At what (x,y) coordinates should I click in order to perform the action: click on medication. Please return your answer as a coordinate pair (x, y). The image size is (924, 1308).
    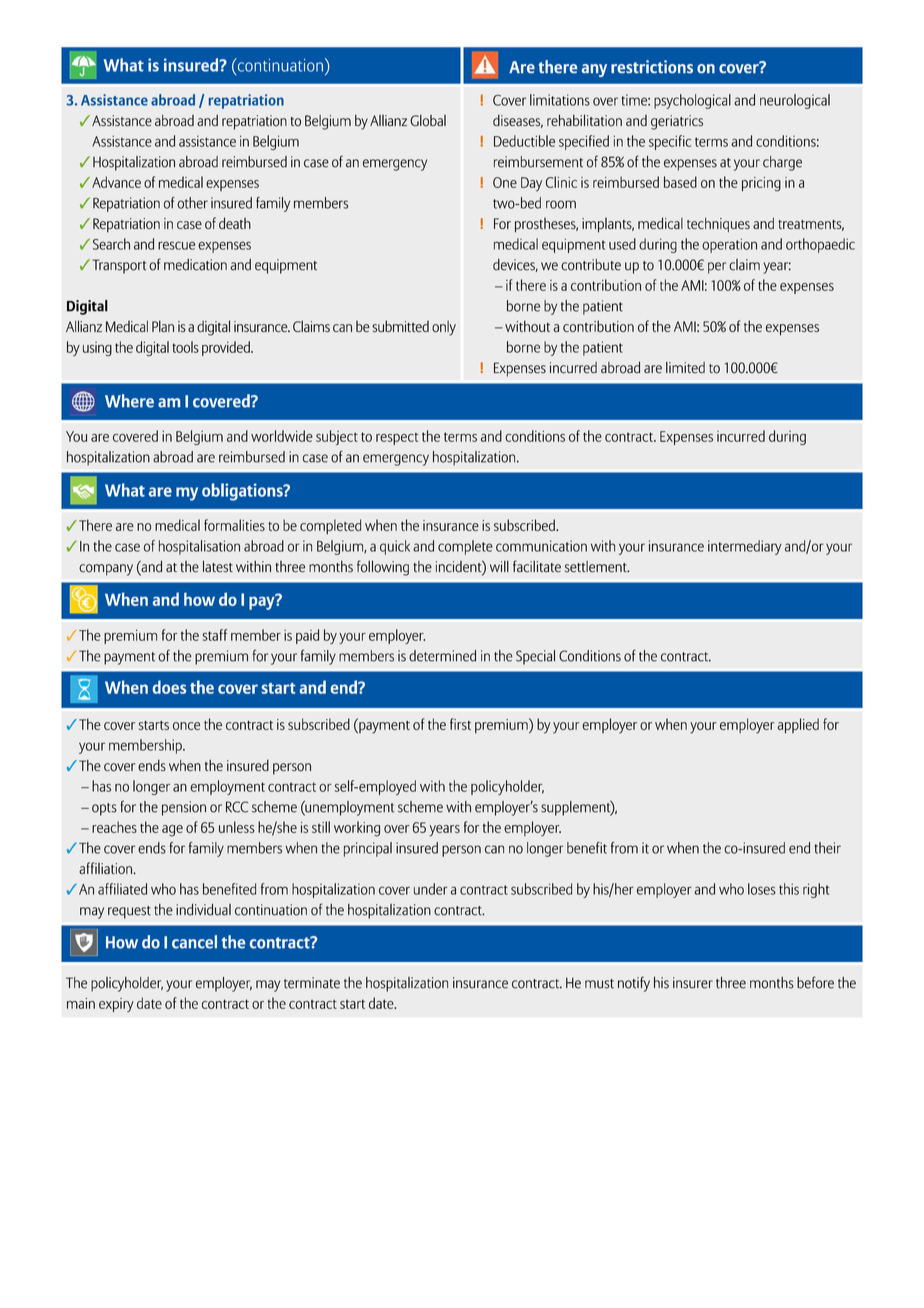
    Looking at the image, I should click on (195, 265).
